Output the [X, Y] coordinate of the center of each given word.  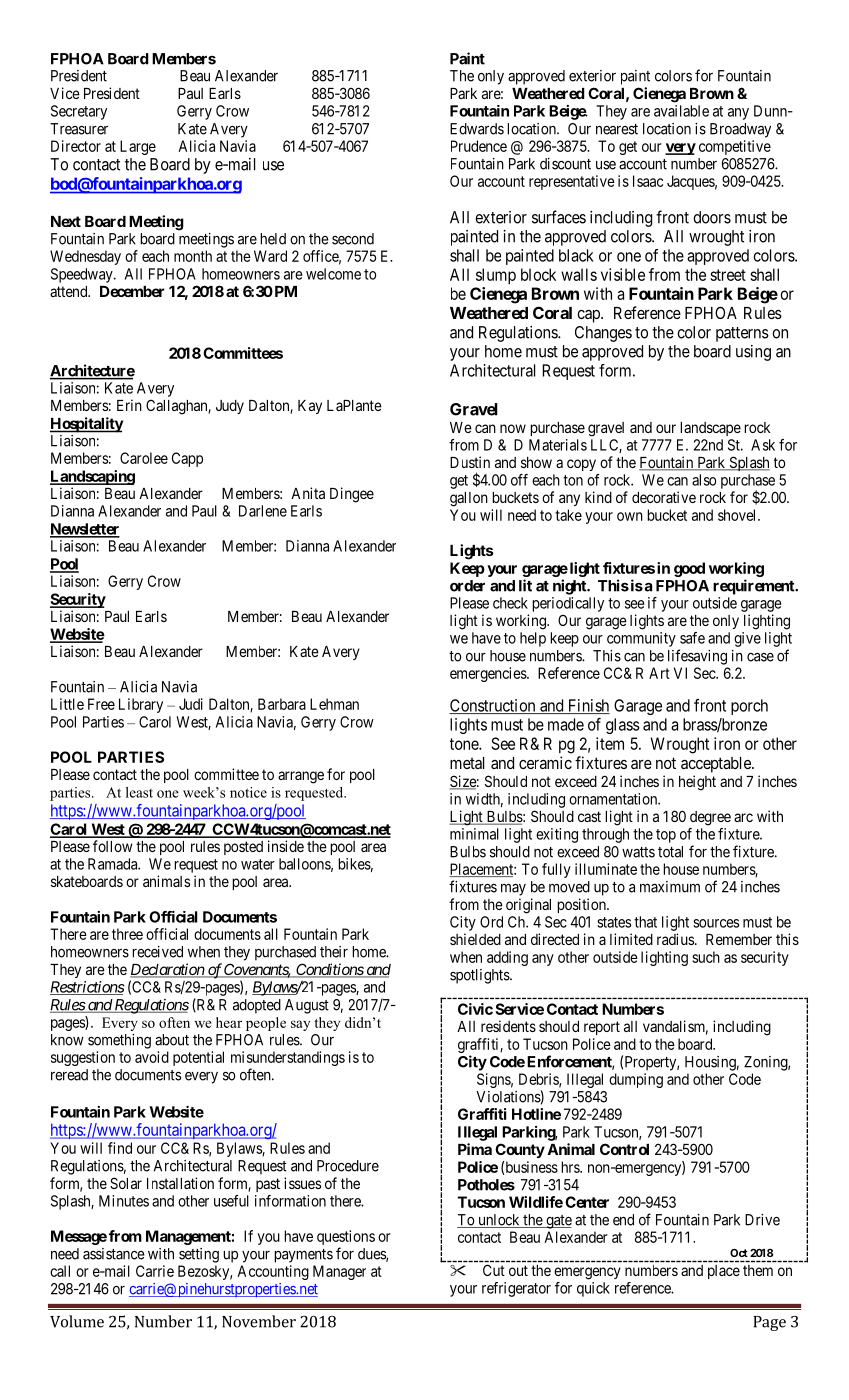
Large [138, 147]
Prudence [479, 146]
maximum [670, 887]
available [681, 111]
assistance [114, 1254]
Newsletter [85, 530]
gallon [469, 499]
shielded [475, 939]
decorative [664, 497]
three [127, 934]
